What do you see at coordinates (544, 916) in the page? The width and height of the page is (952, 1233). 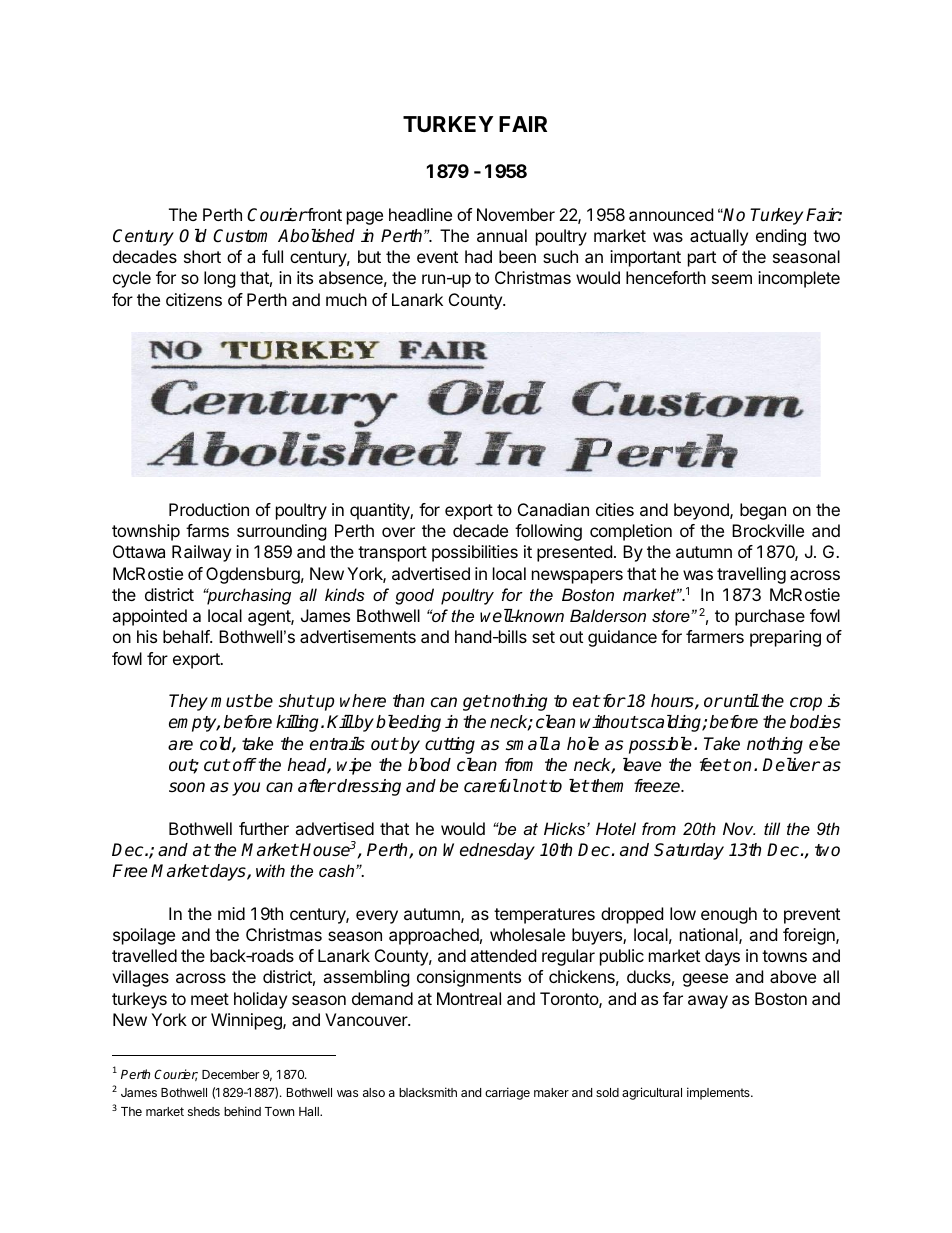 I see `temperatures` at bounding box center [544, 916].
